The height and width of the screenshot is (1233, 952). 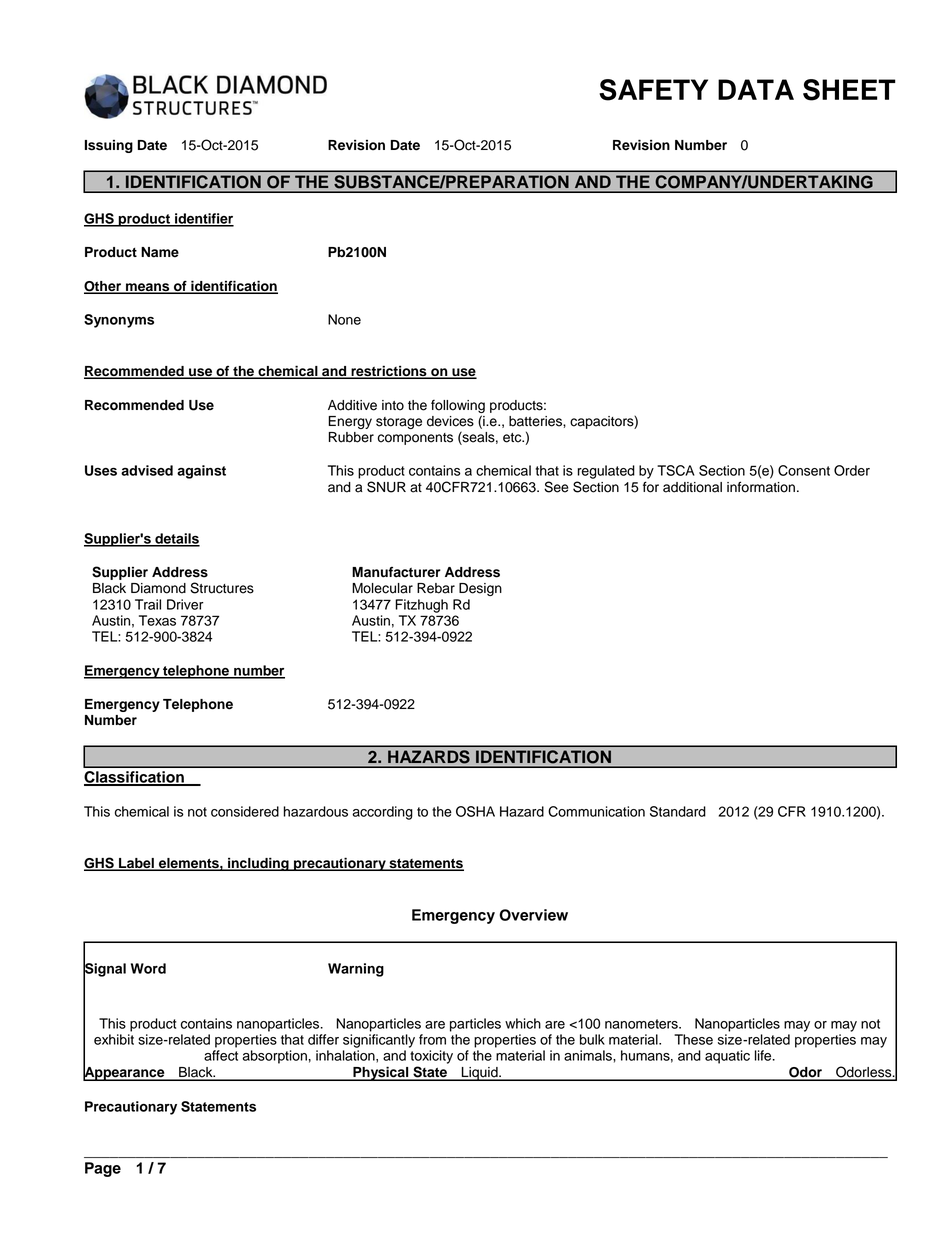 What do you see at coordinates (513, 438) in the screenshot?
I see `etc` at bounding box center [513, 438].
